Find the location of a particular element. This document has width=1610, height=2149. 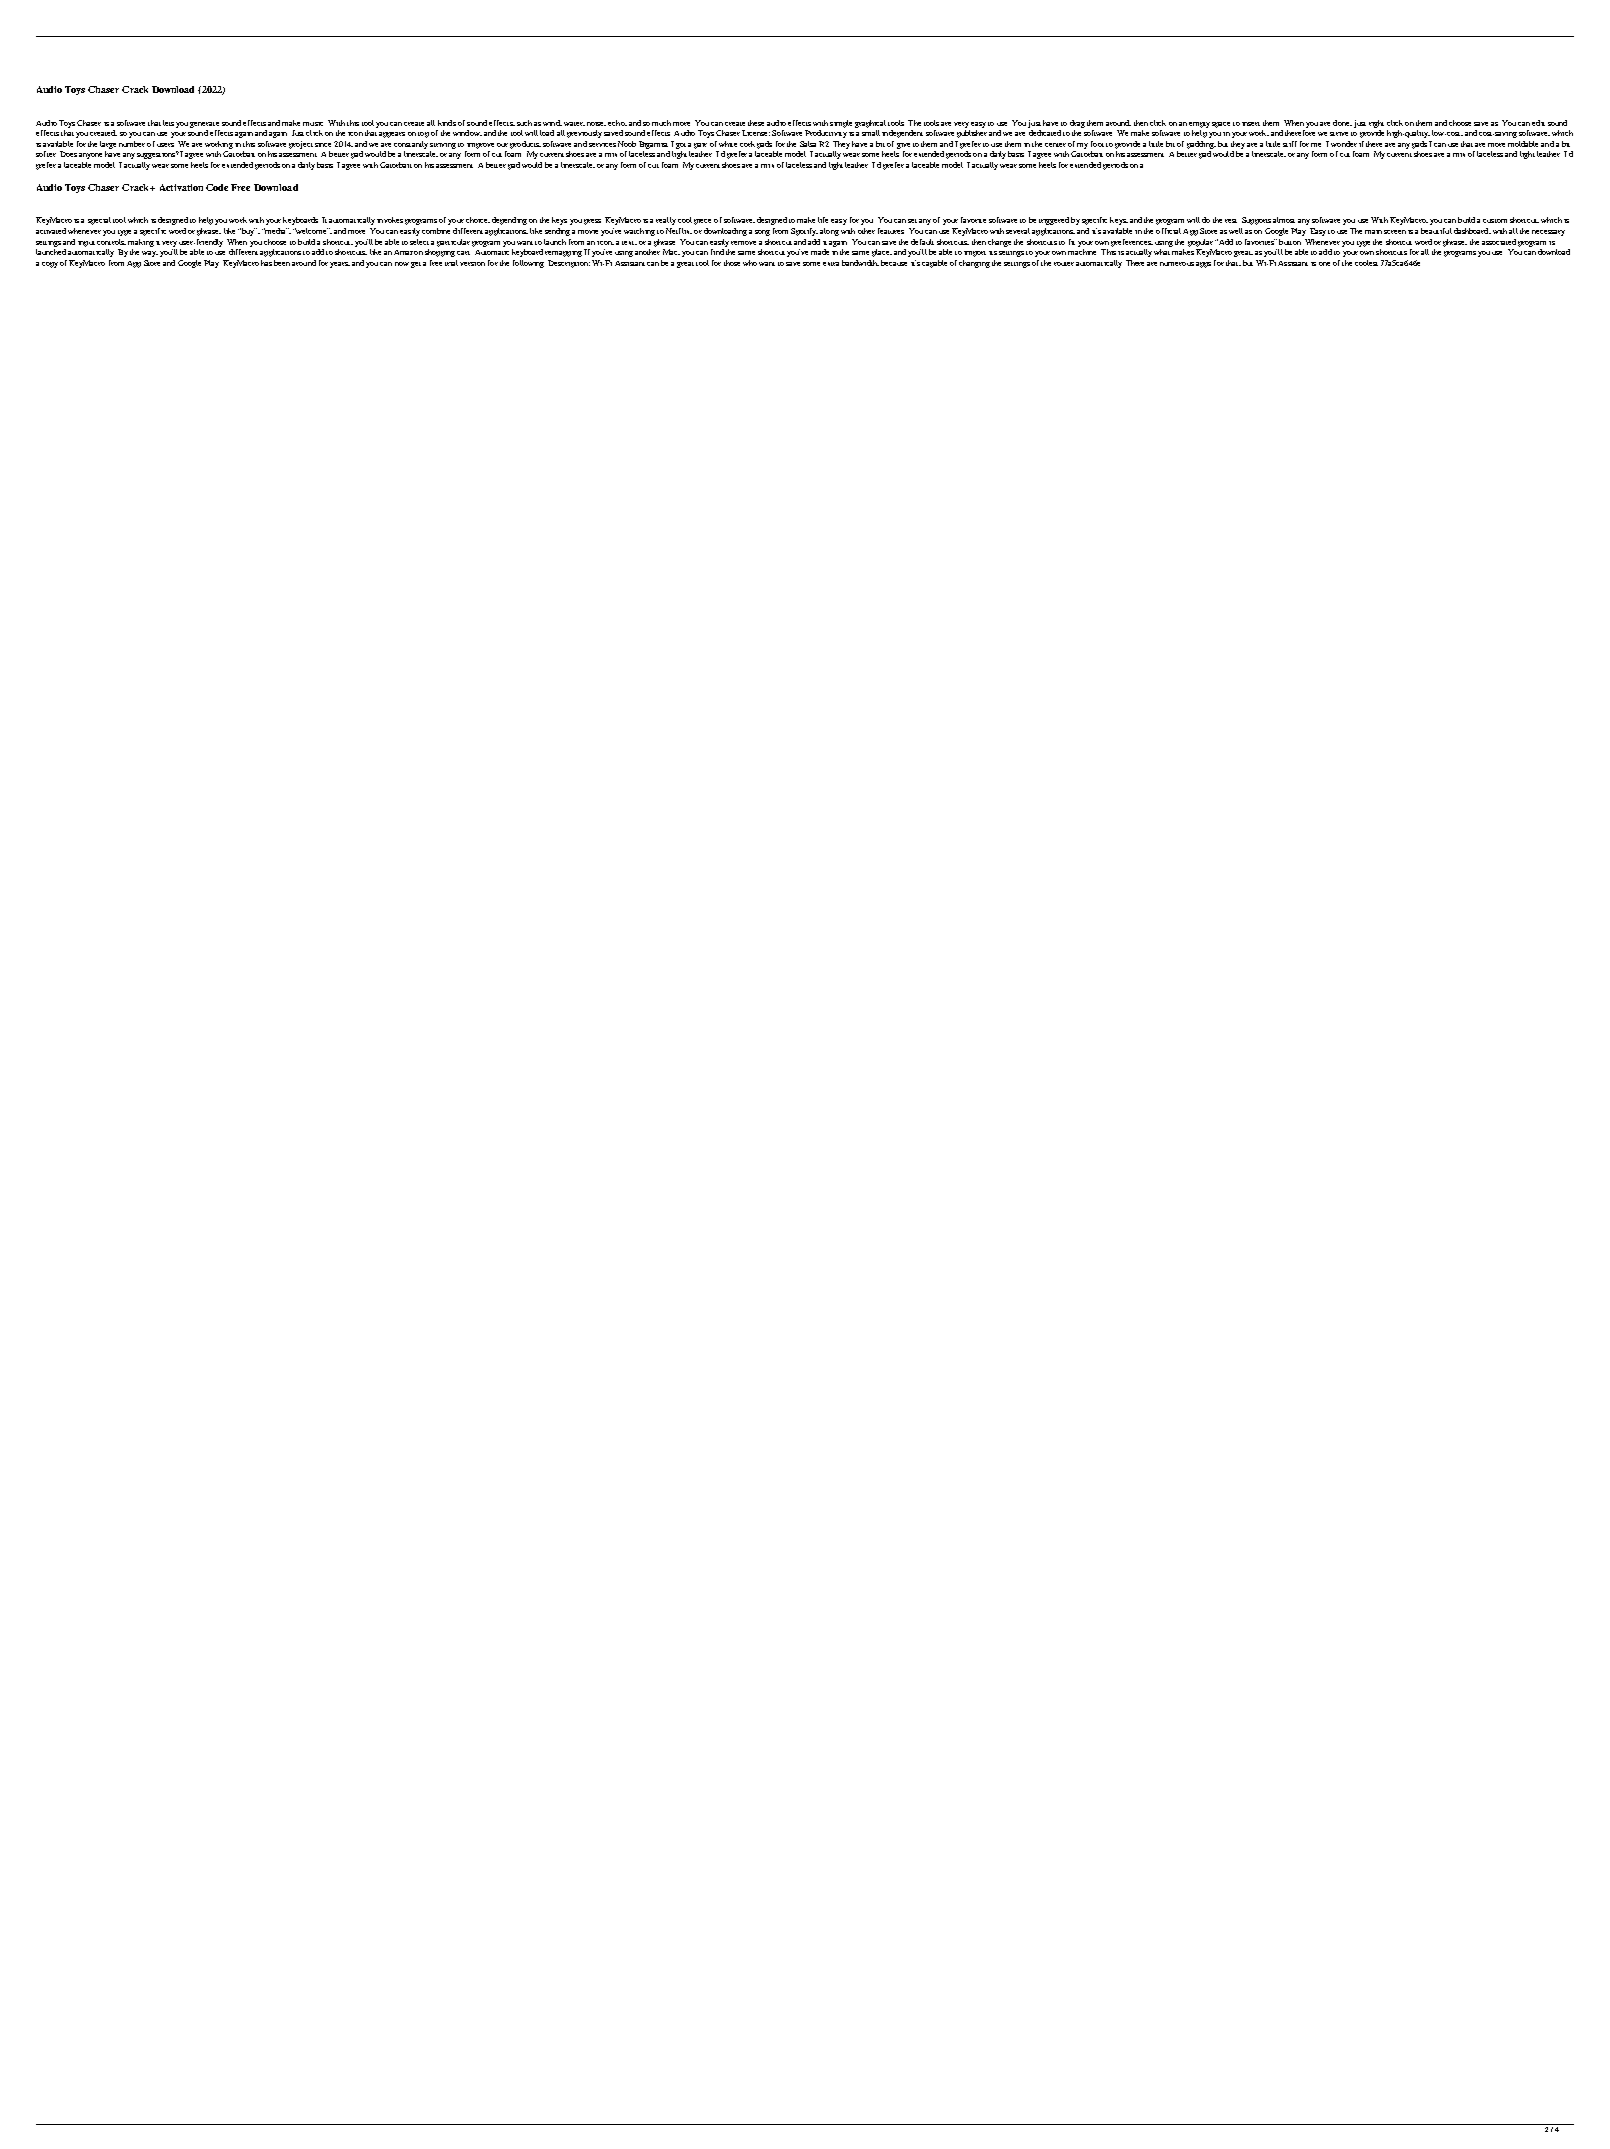

right is located at coordinates (1376, 124).
